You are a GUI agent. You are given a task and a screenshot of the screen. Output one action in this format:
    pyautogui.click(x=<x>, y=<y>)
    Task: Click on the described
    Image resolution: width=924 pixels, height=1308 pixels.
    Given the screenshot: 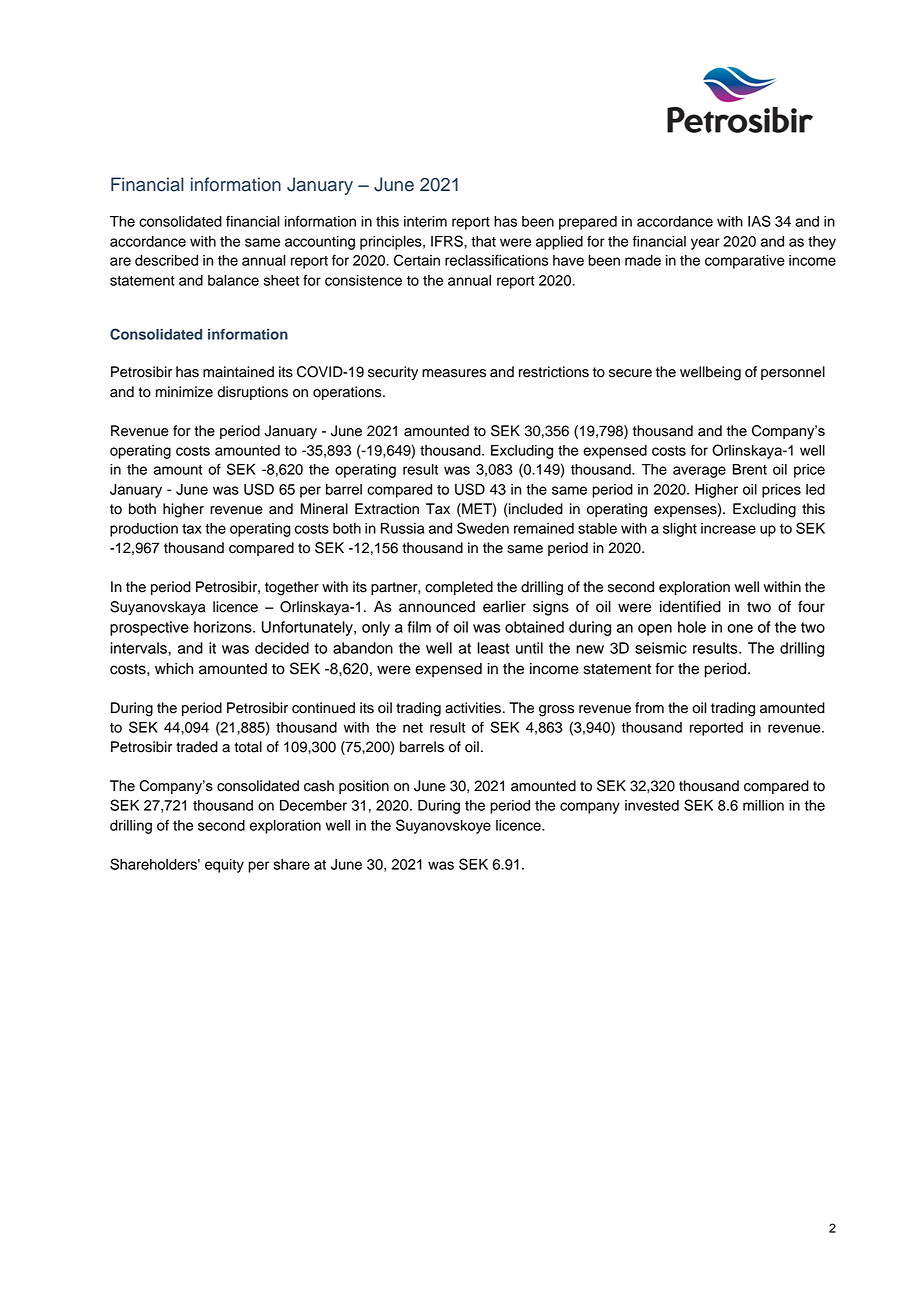 What is the action you would take?
    pyautogui.click(x=166, y=260)
